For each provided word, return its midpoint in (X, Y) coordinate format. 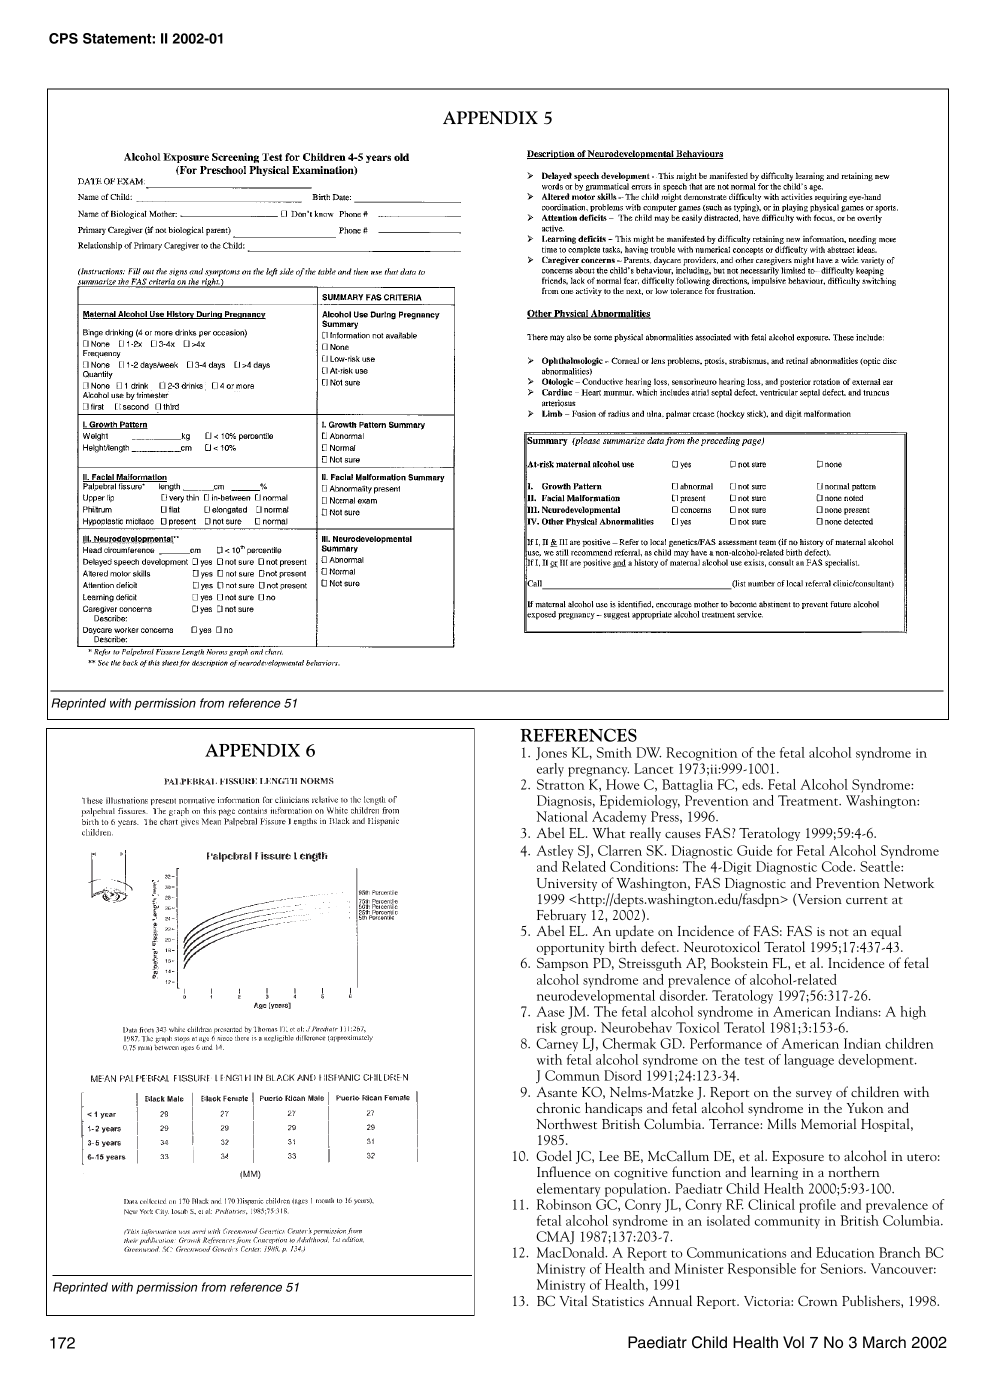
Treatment (809, 800)
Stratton (561, 784)
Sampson (562, 964)
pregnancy (598, 772)
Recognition (701, 754)
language (809, 1061)
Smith (614, 752)
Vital (573, 1300)
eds (752, 784)
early (550, 770)
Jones (551, 753)
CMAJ (555, 1237)
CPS (63, 38)
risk (547, 1027)
